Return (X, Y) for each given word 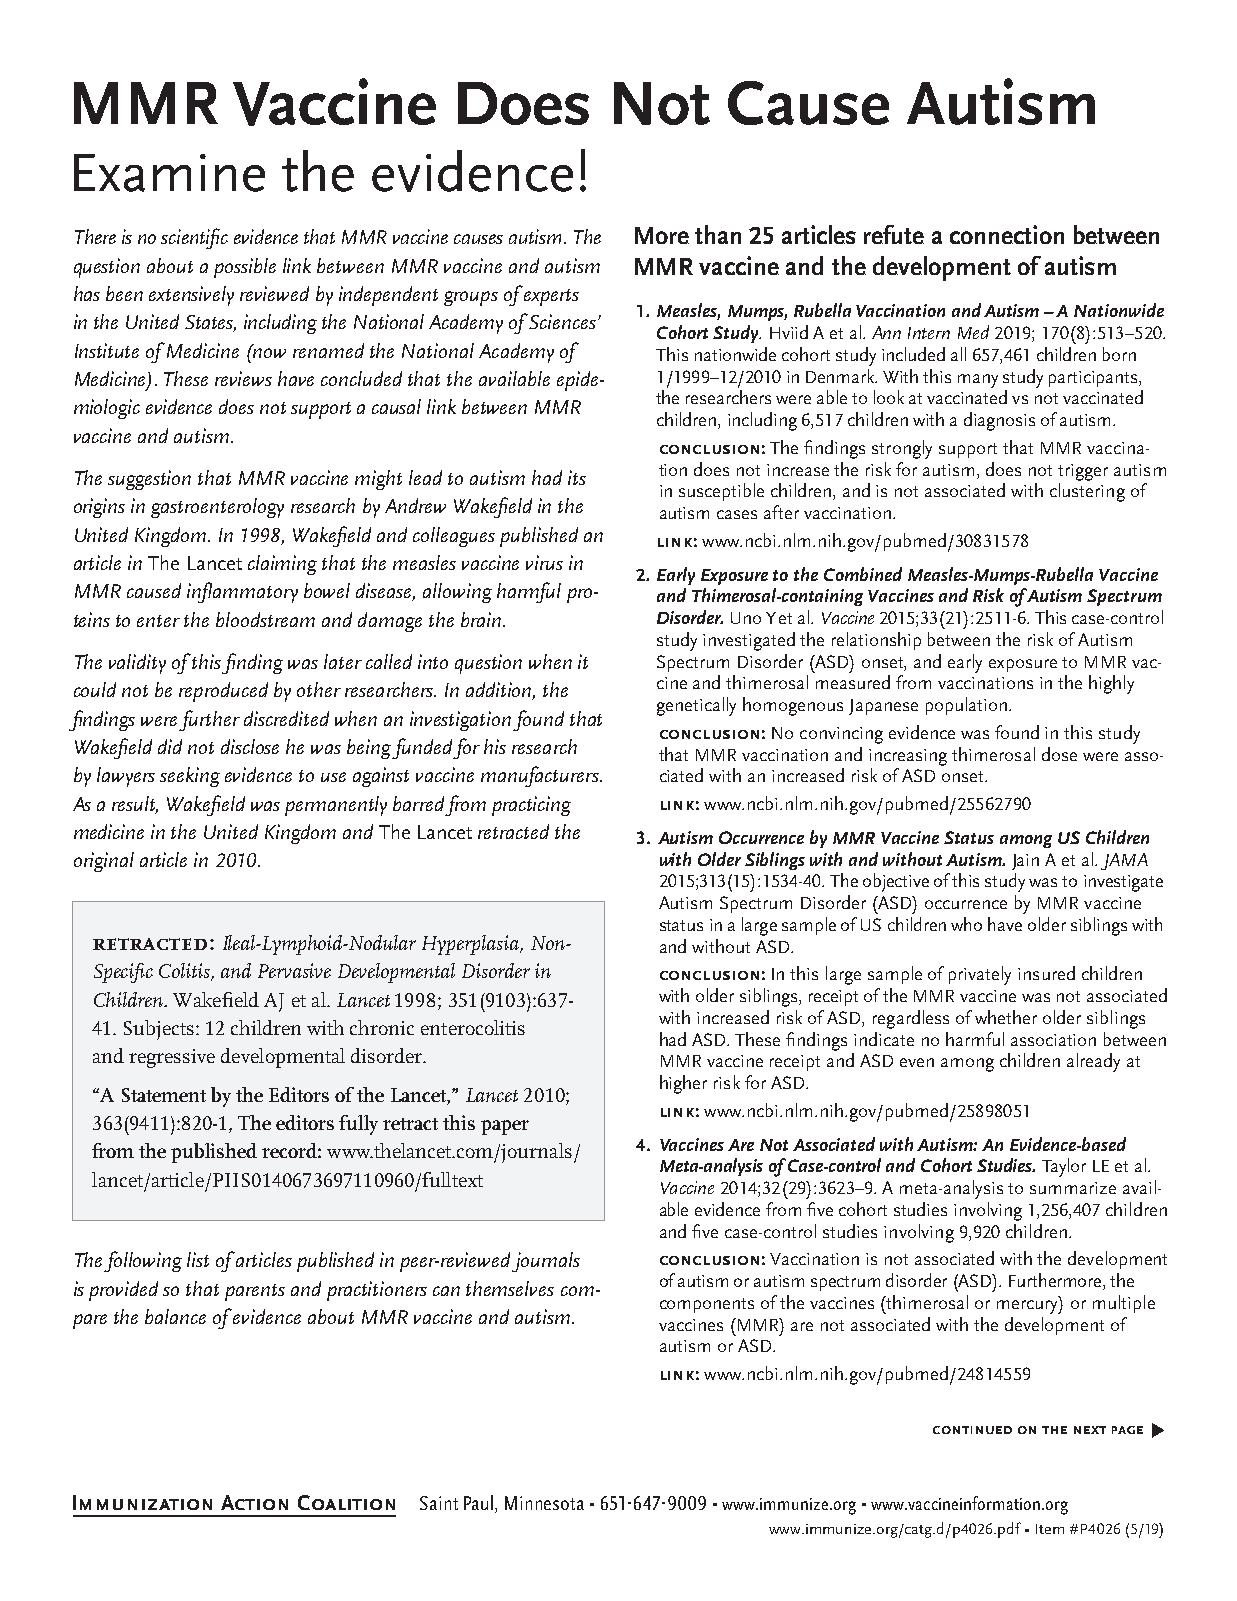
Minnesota (544, 1503)
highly (1111, 684)
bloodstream (265, 619)
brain (482, 619)
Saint (439, 1503)
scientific (194, 238)
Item (1050, 1529)
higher (683, 1084)
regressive (172, 1058)
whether (1006, 1017)
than (718, 234)
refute (894, 234)
